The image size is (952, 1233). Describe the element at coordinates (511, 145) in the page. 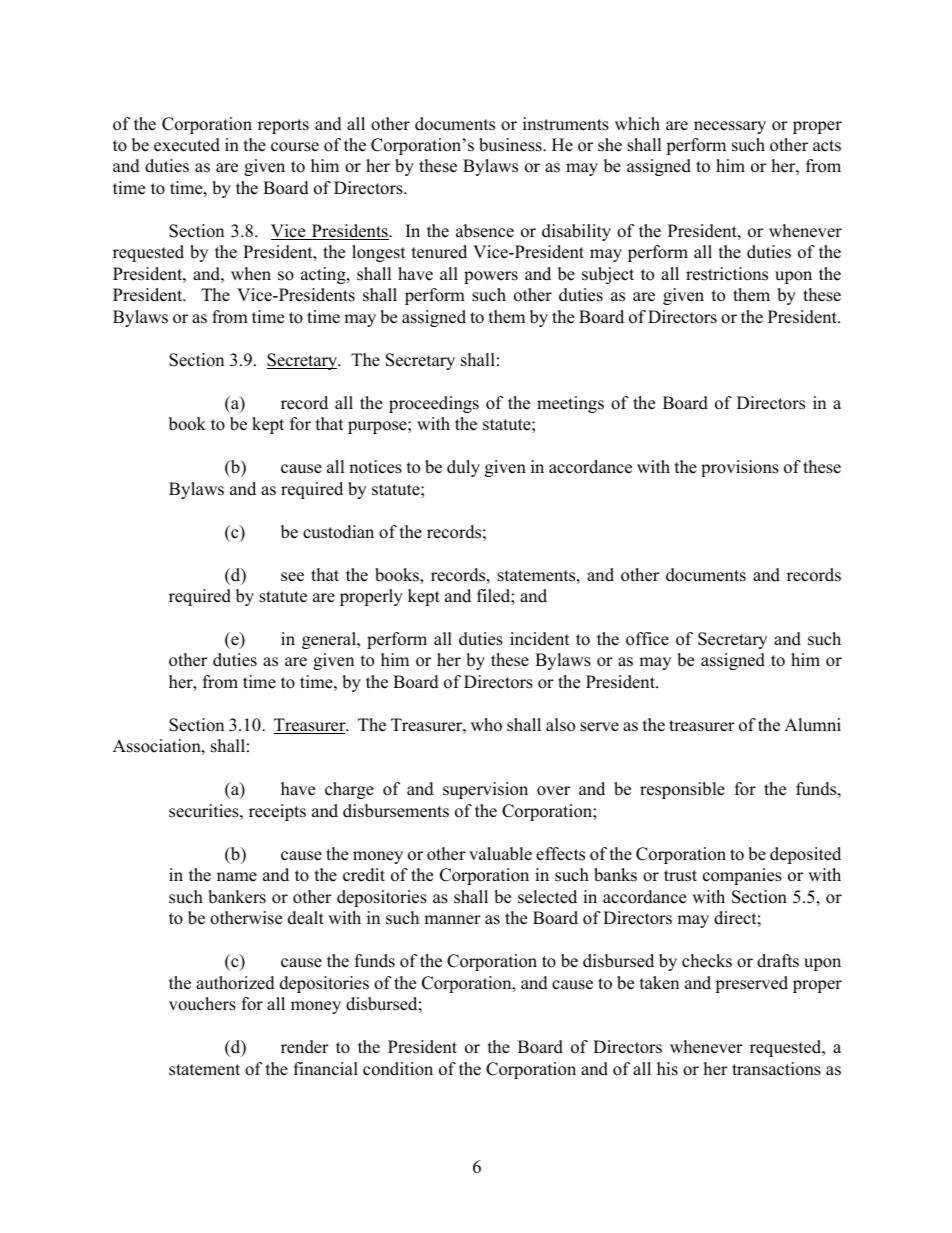

I see `business` at that location.
